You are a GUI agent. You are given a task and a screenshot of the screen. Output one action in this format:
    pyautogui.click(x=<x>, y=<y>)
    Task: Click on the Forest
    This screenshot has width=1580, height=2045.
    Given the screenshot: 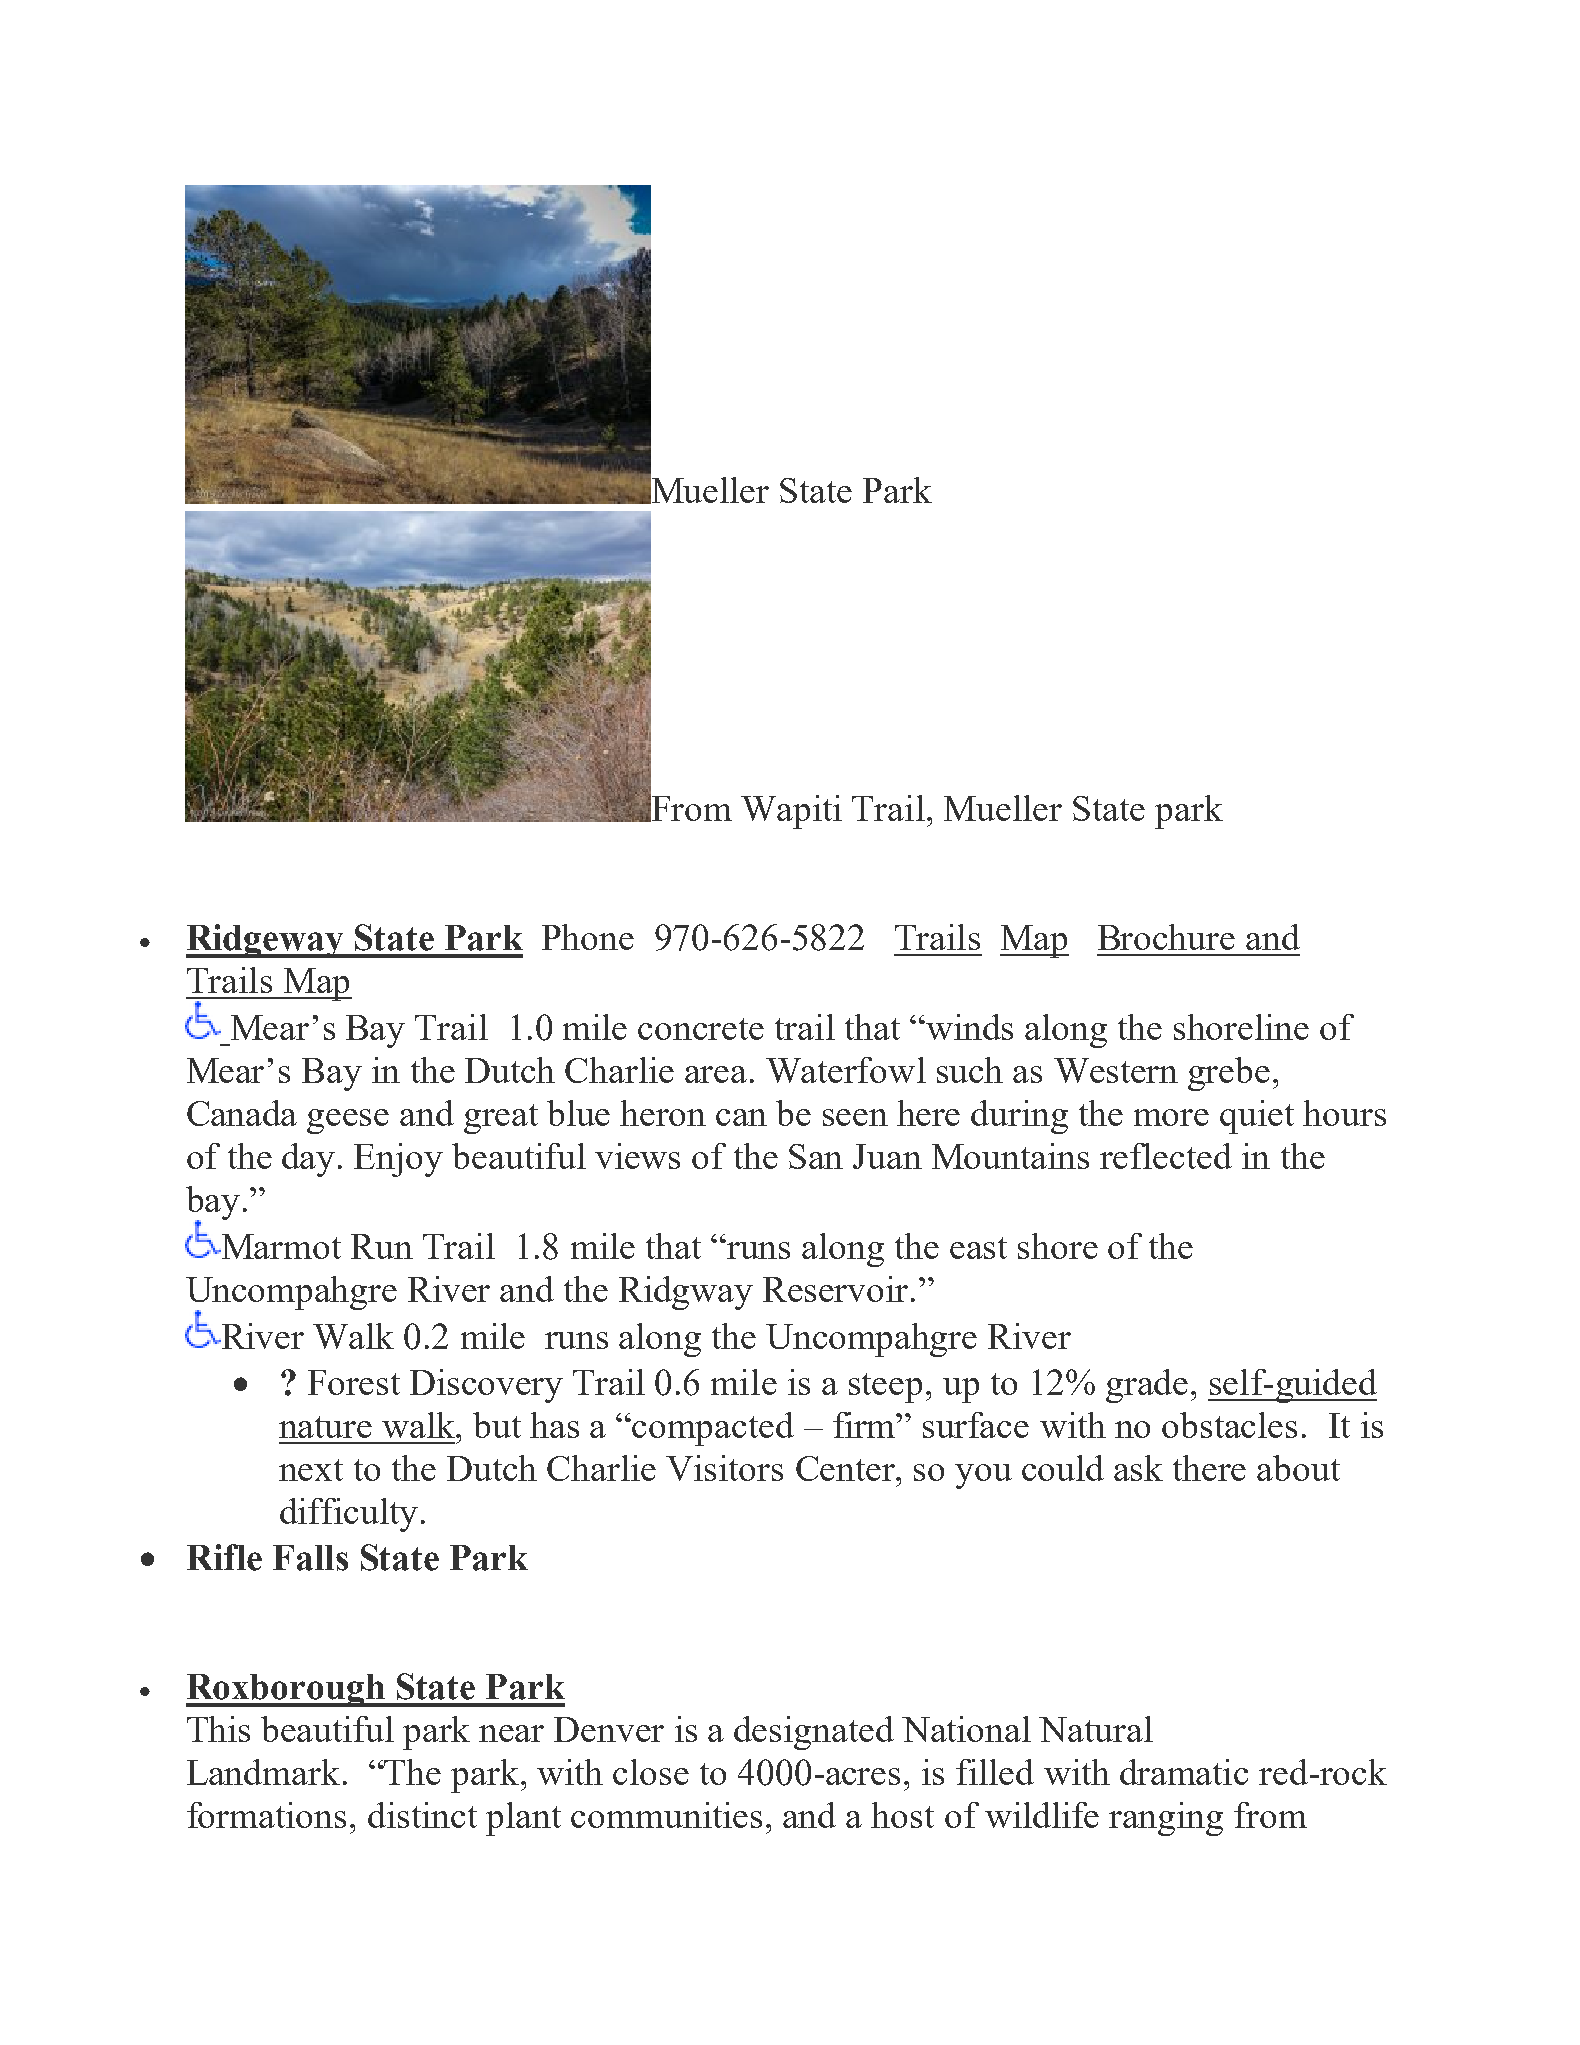 What is the action you would take?
    pyautogui.click(x=354, y=1382)
